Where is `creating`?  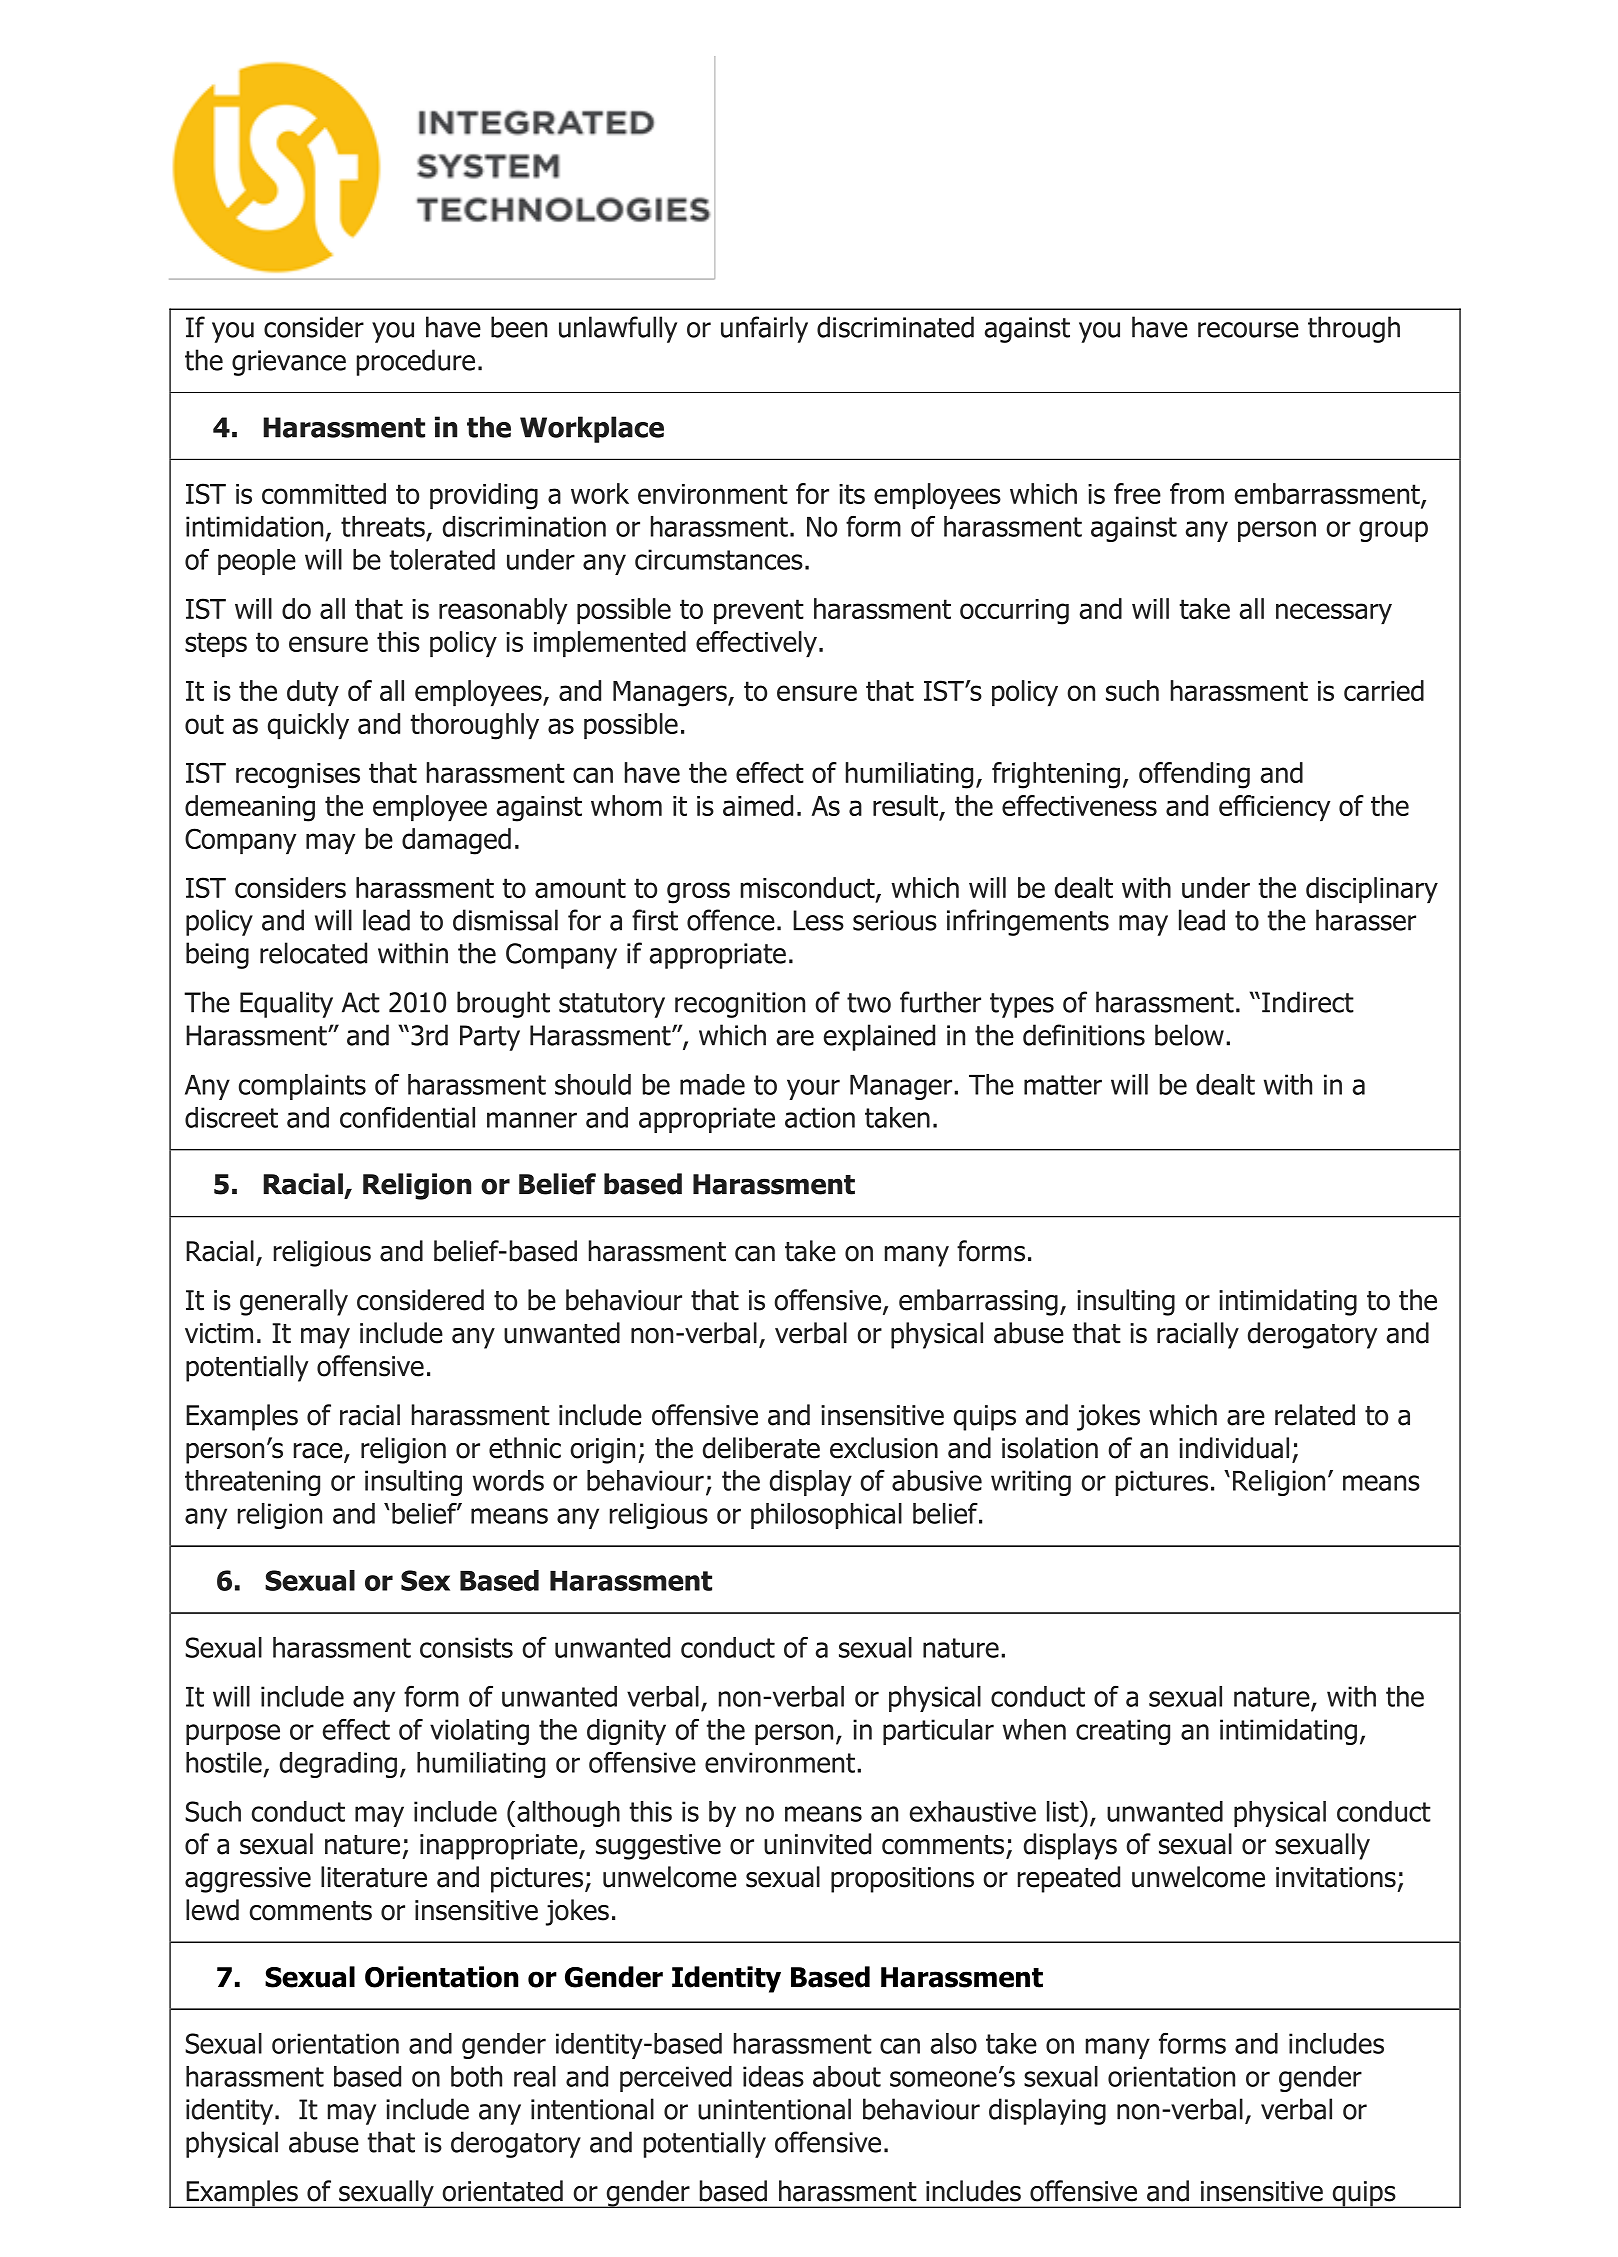 creating is located at coordinates (1123, 1732).
